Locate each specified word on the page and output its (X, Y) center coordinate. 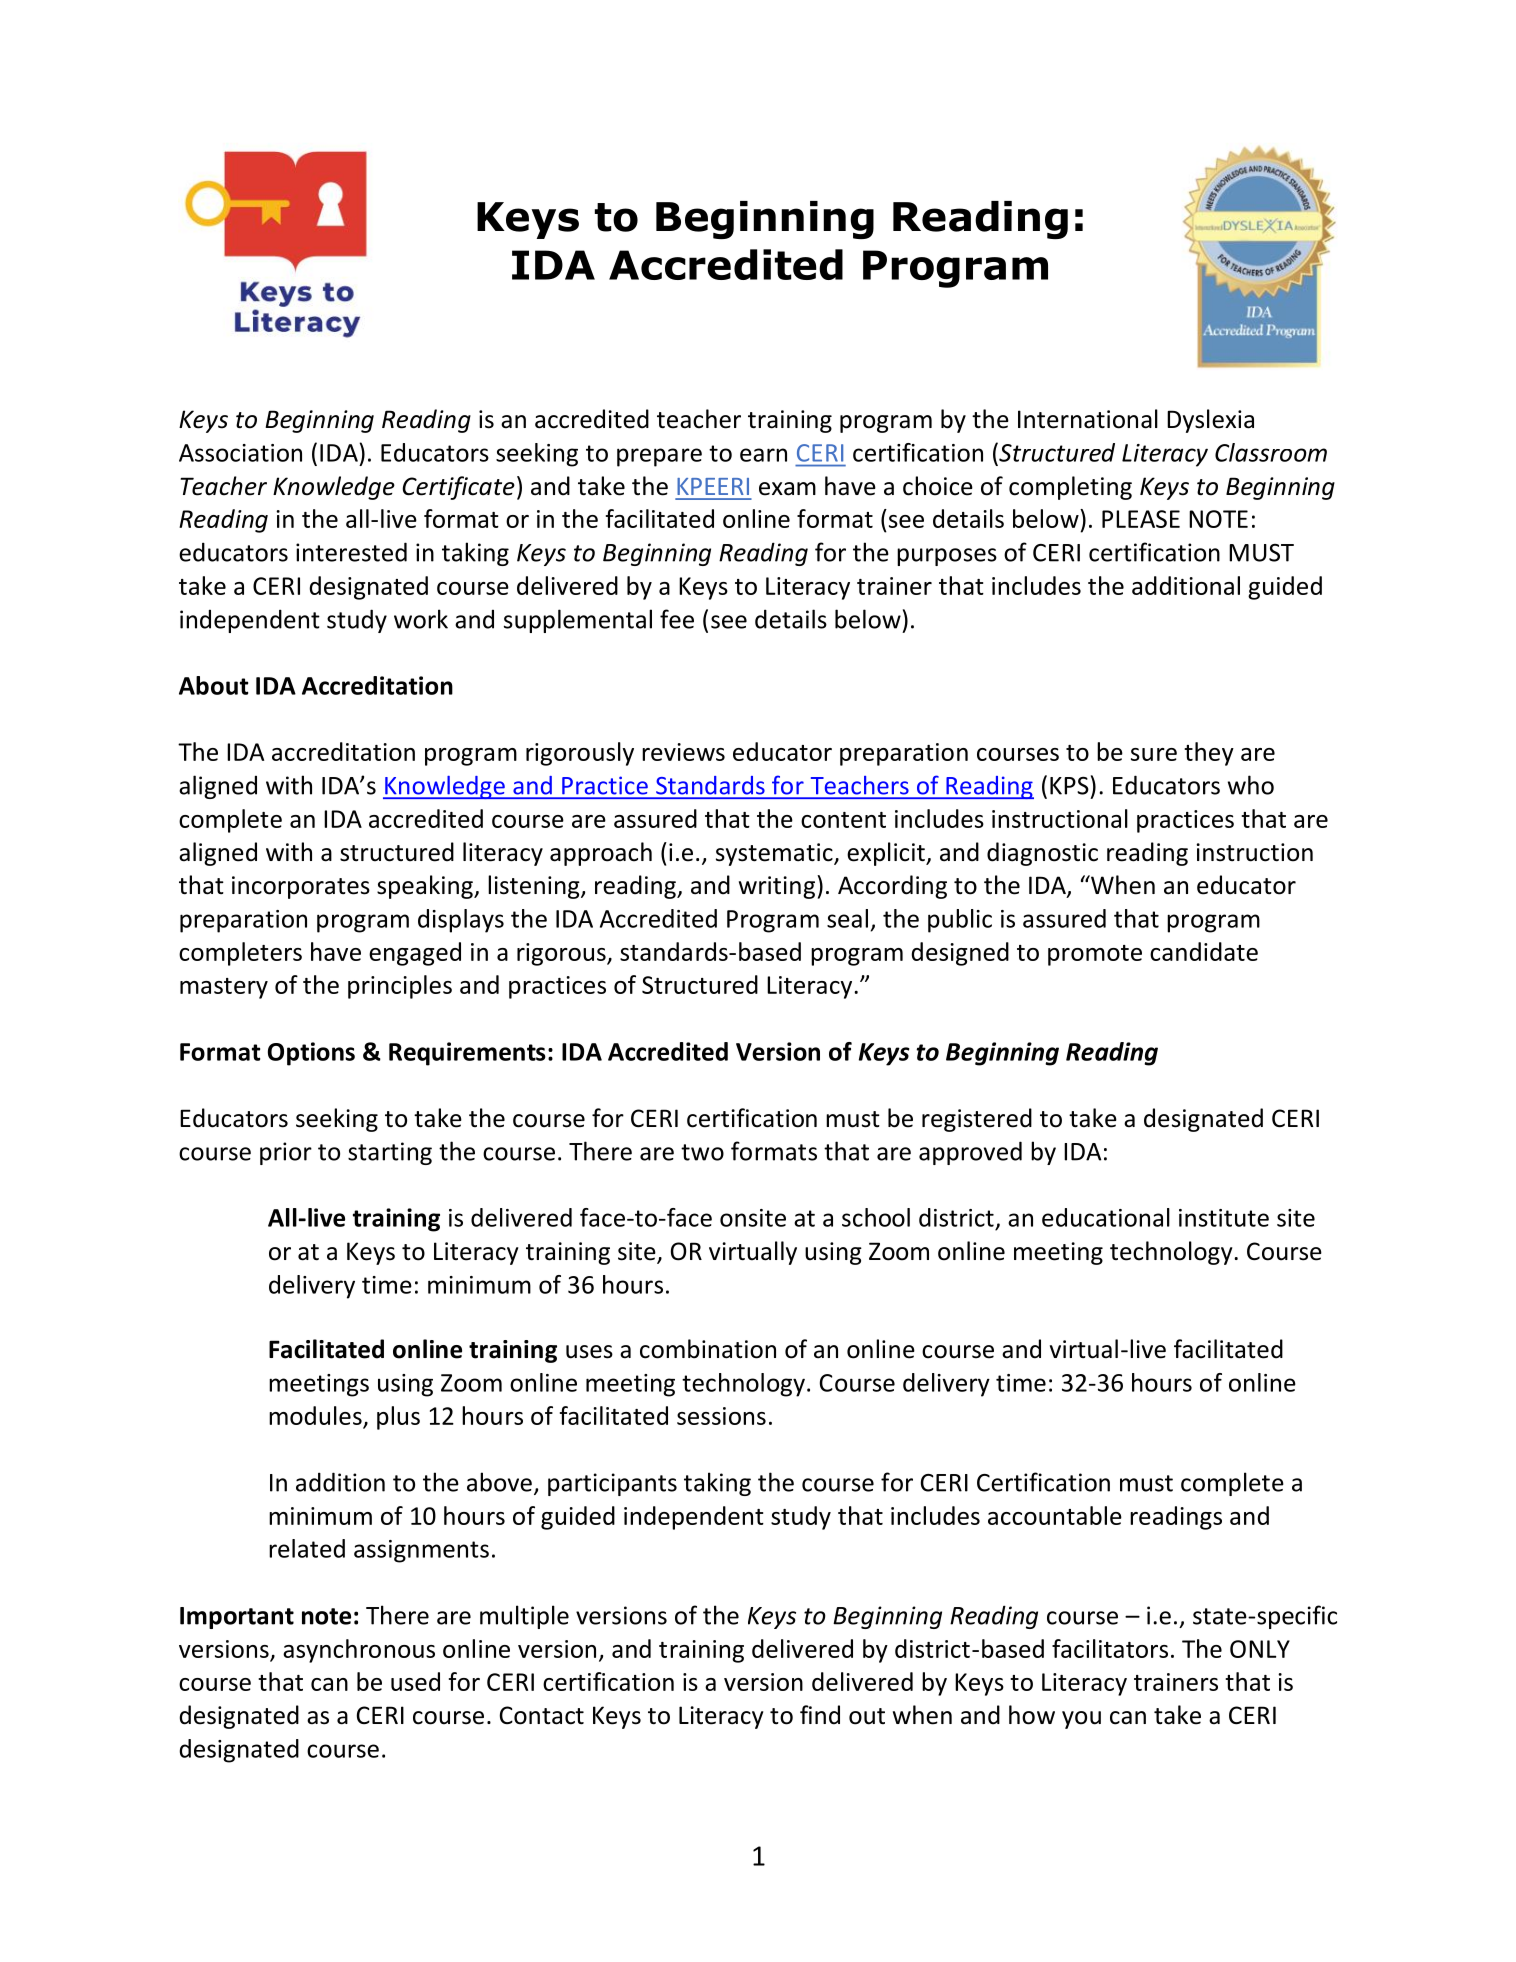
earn (763, 455)
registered (977, 1120)
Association (240, 453)
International (1088, 419)
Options (311, 1054)
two (702, 1152)
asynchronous (359, 1651)
